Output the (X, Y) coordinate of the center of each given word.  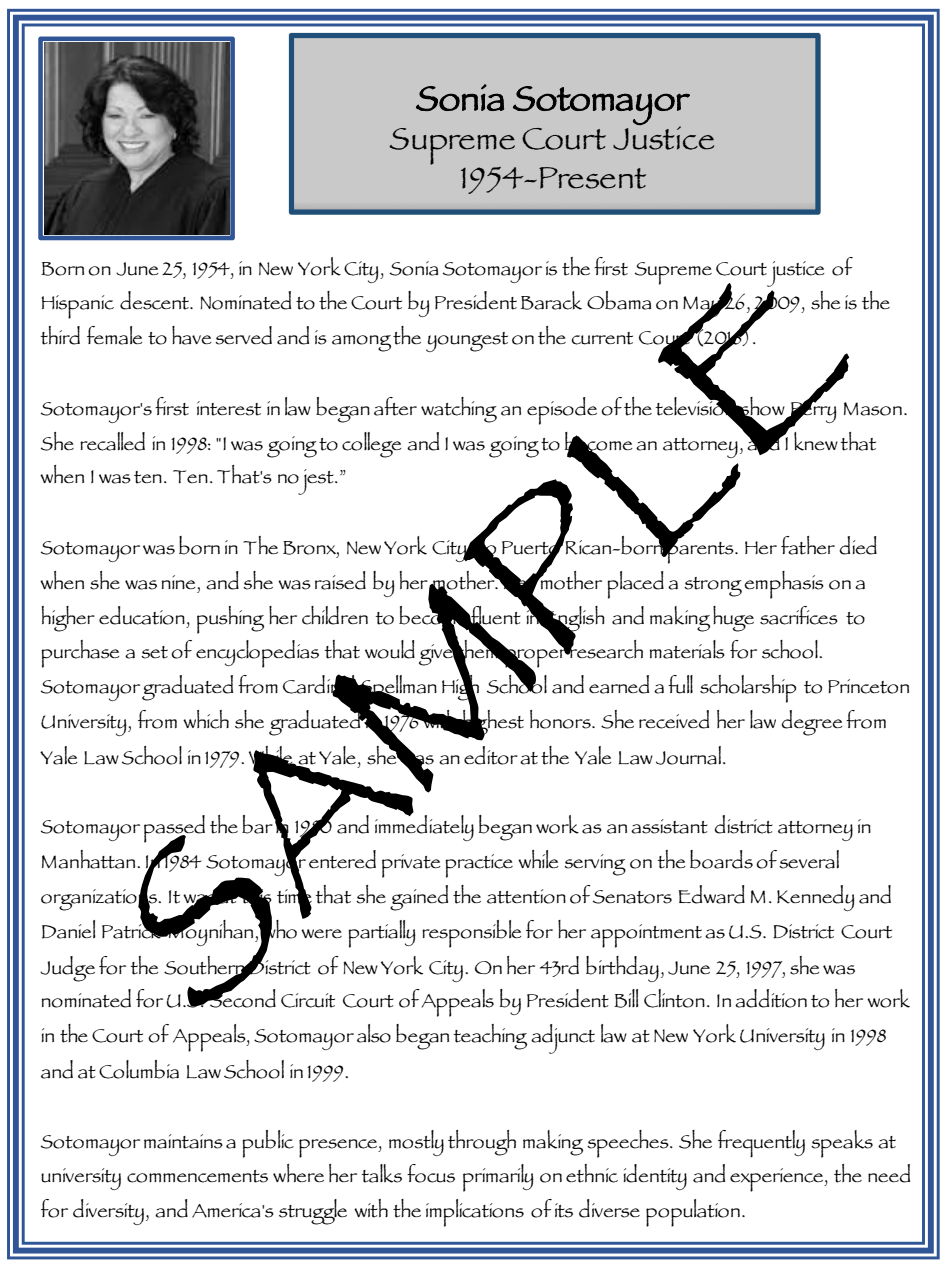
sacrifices (799, 615)
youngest (467, 342)
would (390, 649)
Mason (873, 409)
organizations (100, 900)
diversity (108, 1212)
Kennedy (816, 898)
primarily (498, 1178)
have (192, 335)
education (142, 615)
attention (526, 896)
